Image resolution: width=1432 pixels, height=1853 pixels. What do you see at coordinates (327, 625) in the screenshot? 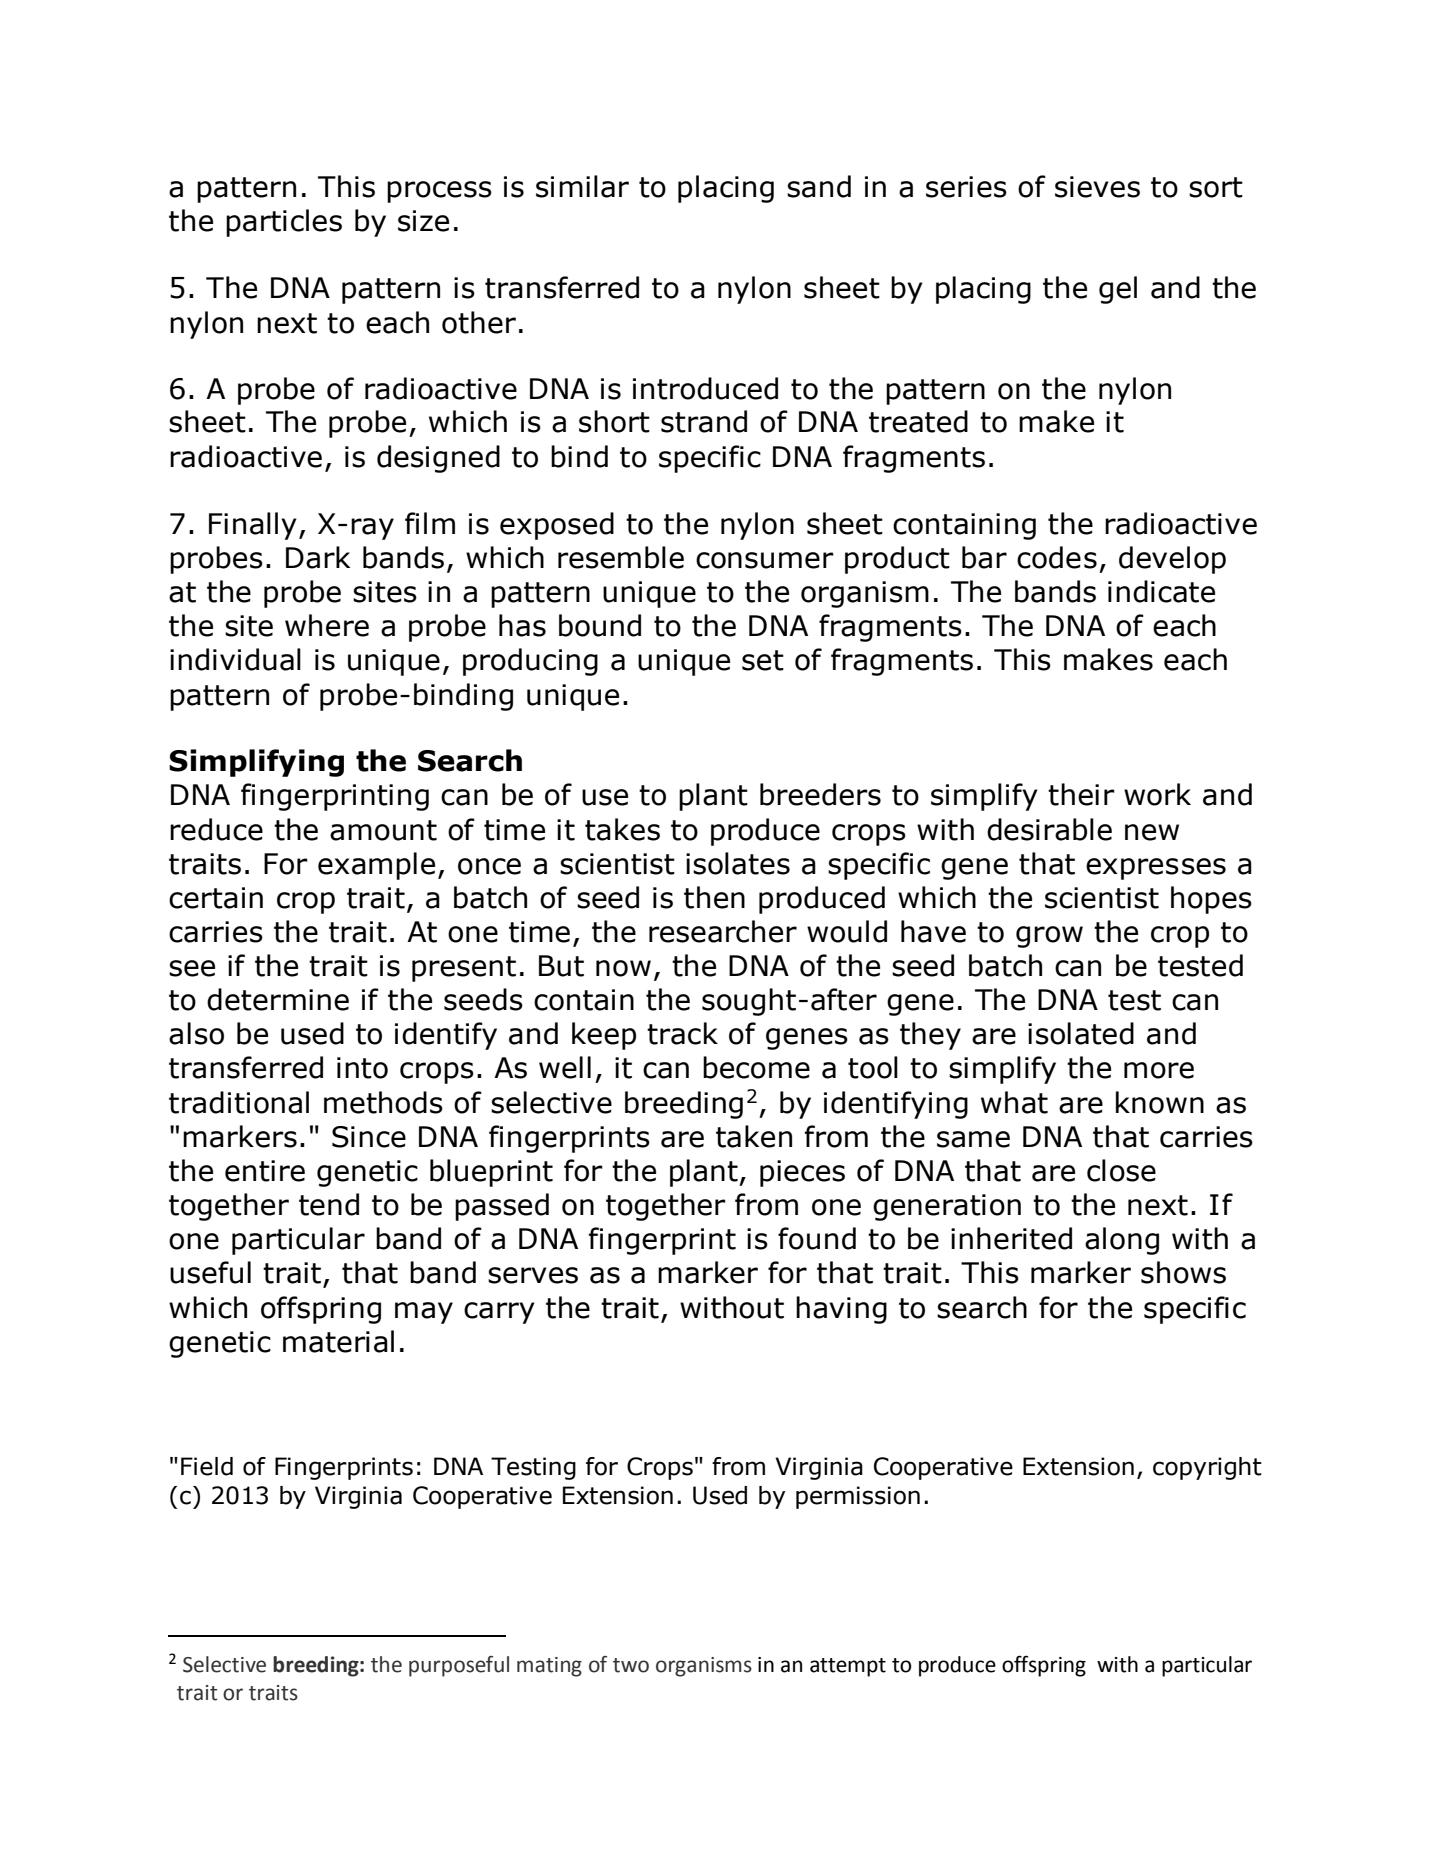
I see `where` at bounding box center [327, 625].
